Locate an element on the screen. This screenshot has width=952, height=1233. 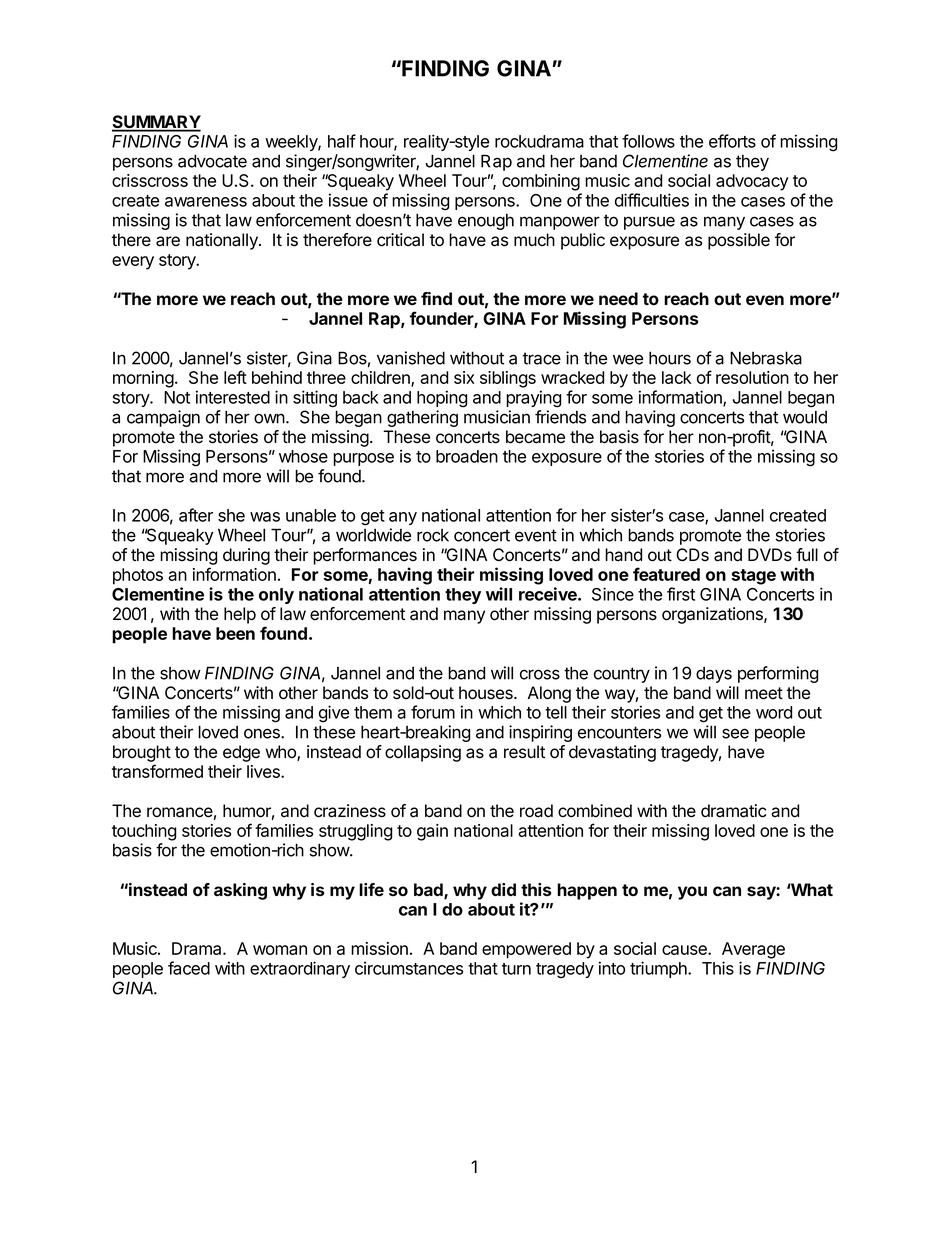
Average is located at coordinates (753, 950).
